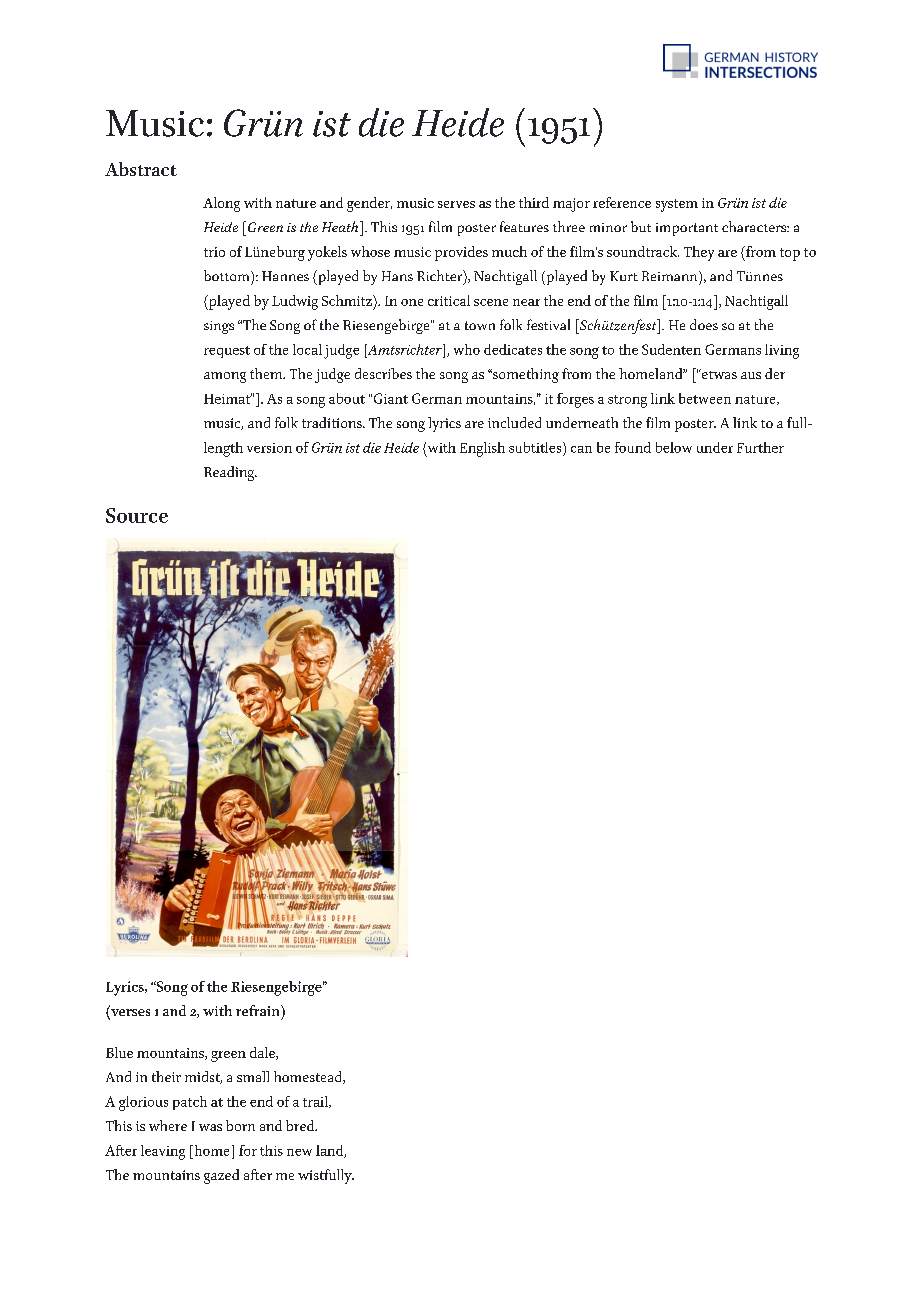  I want to click on system, so click(677, 205).
